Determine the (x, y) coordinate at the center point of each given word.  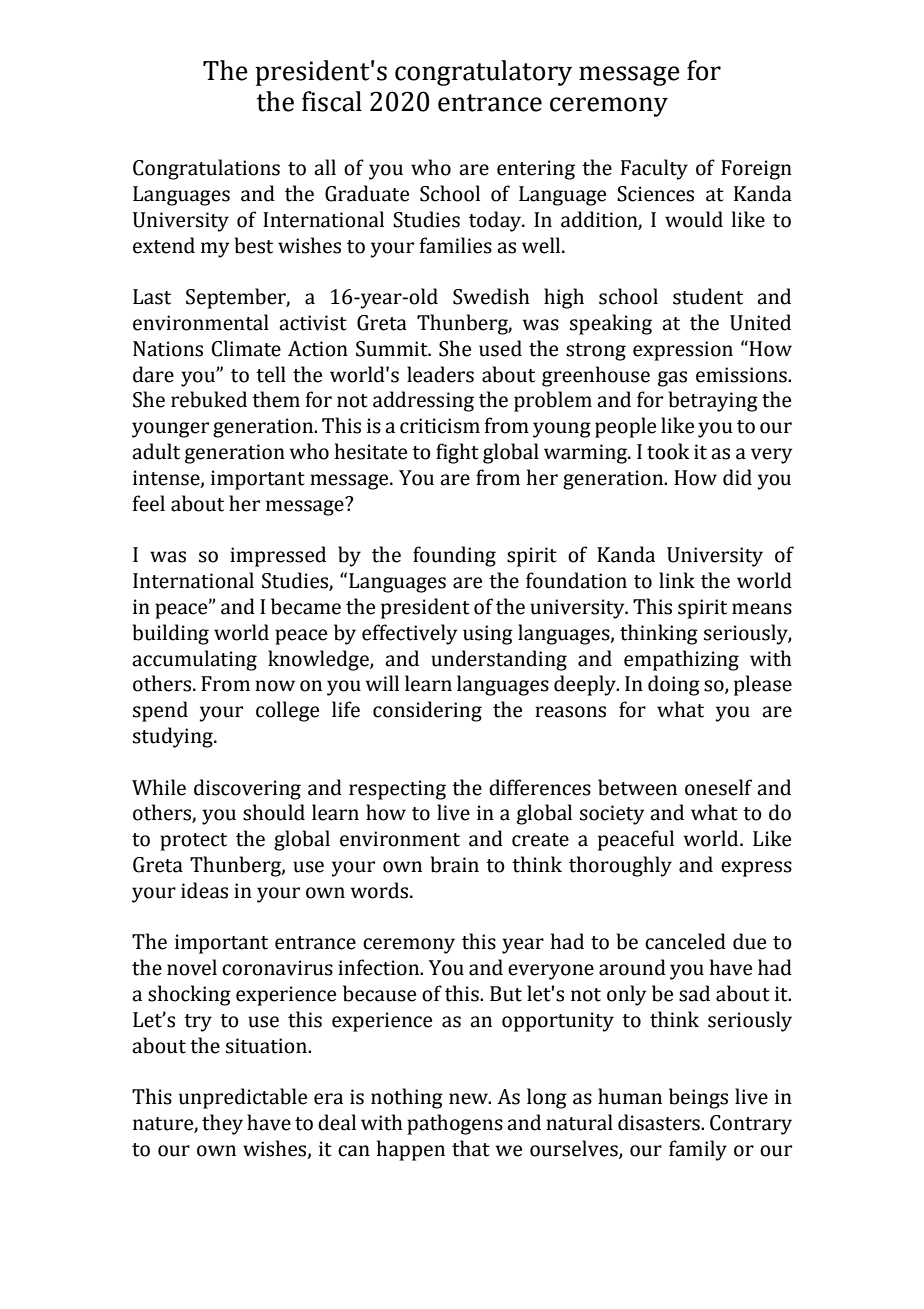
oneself (718, 787)
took (668, 451)
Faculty (654, 169)
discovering (247, 789)
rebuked (209, 399)
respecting (397, 790)
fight (457, 453)
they (222, 1124)
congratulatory (483, 73)
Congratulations (206, 169)
